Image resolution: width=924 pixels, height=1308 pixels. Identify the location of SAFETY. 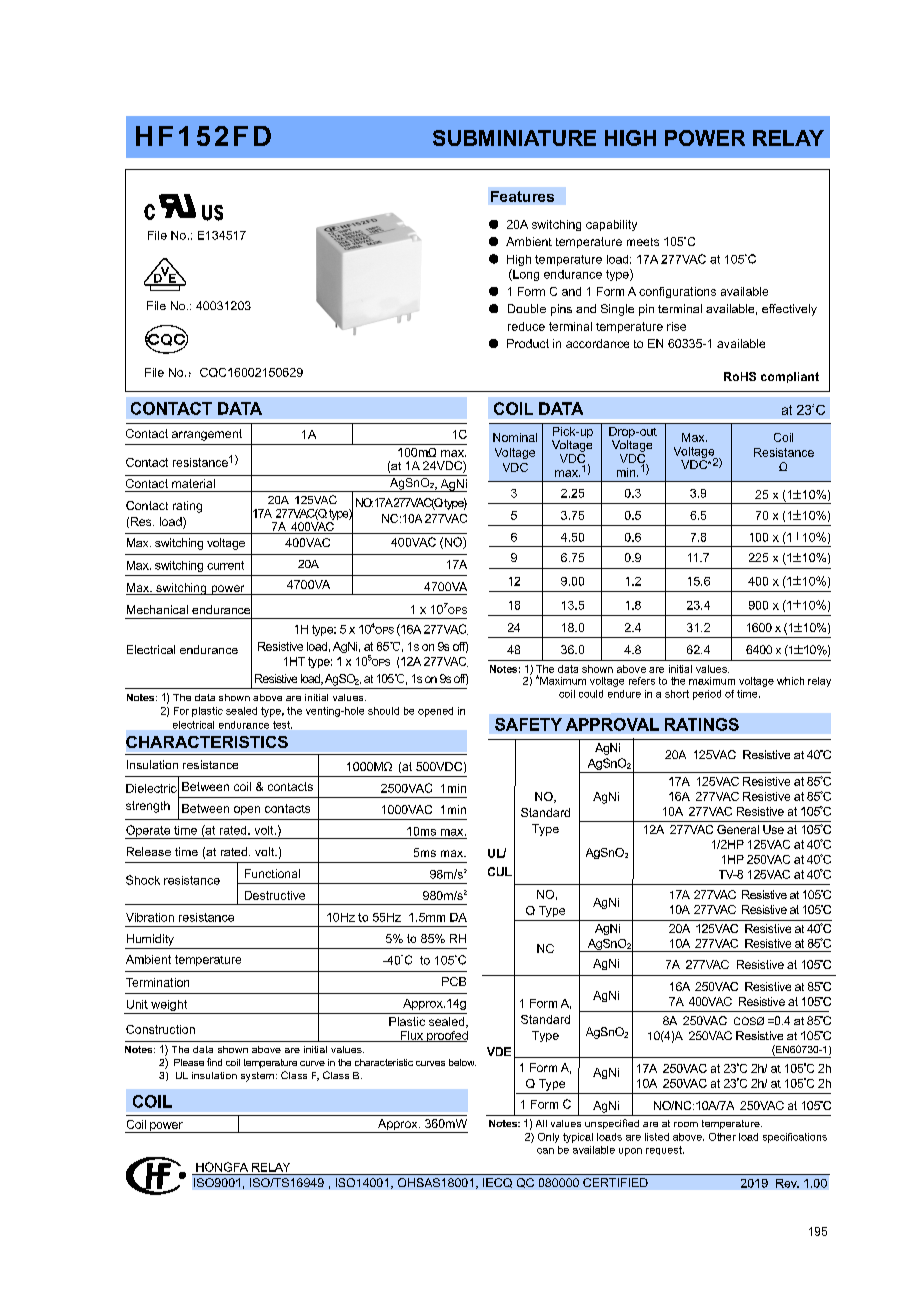
(528, 724).
